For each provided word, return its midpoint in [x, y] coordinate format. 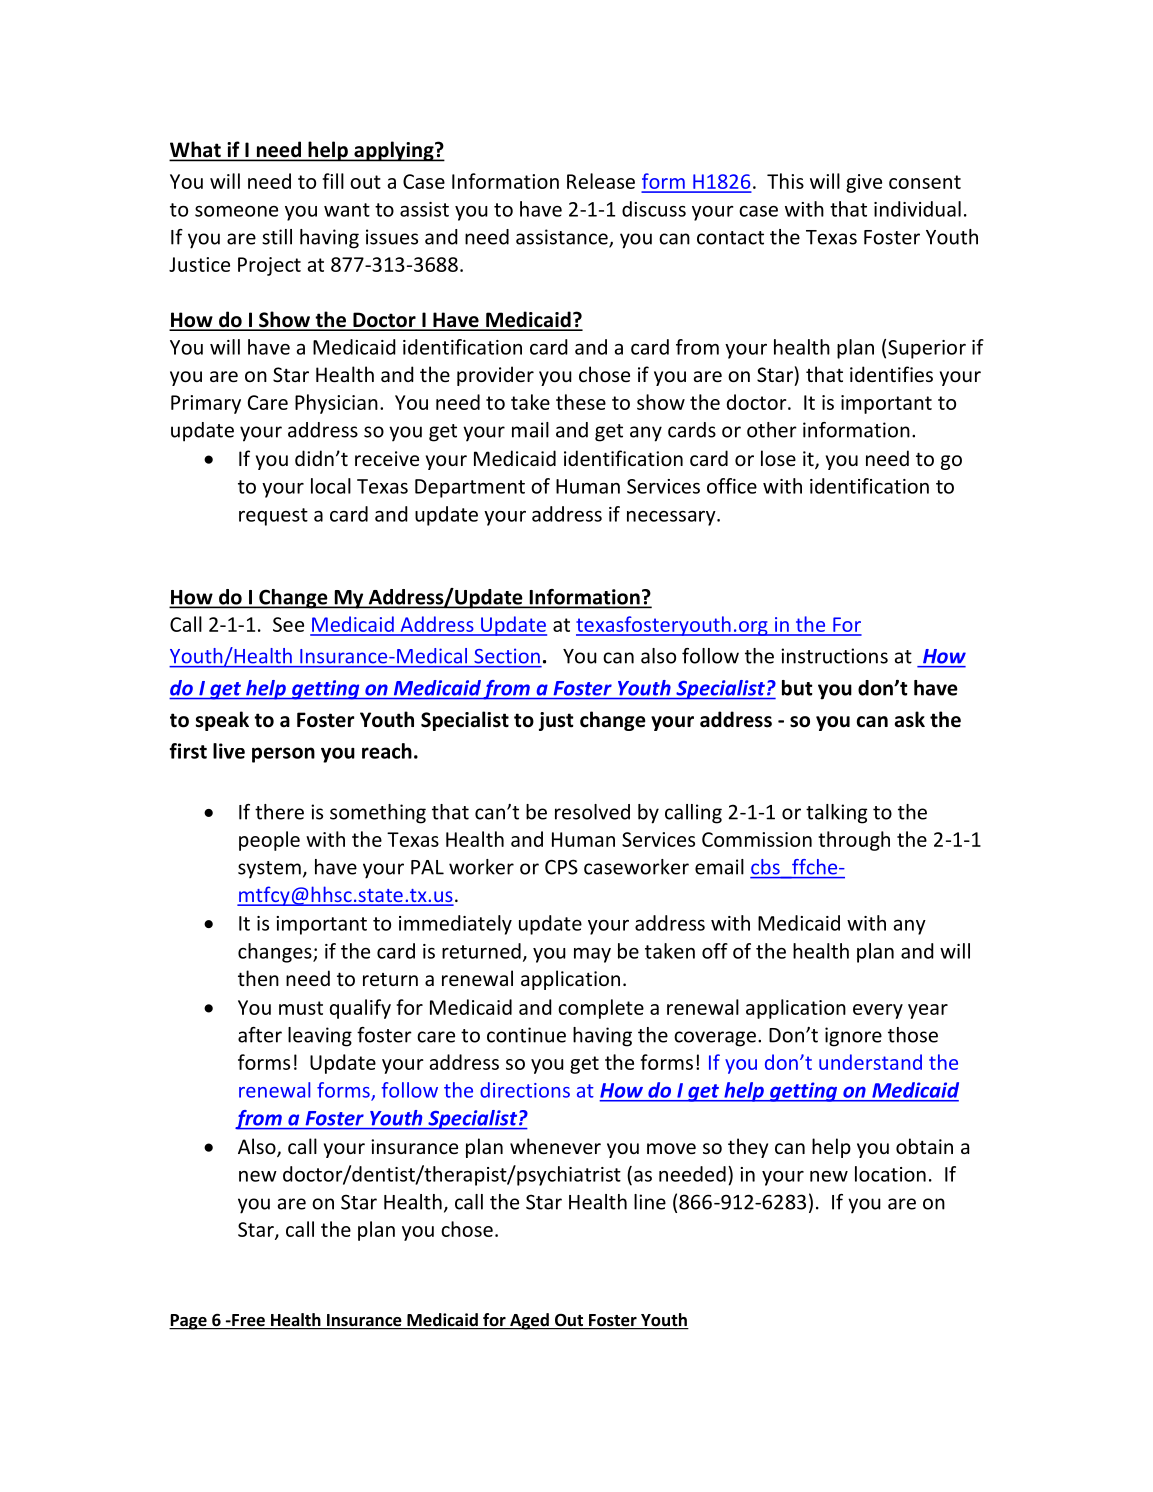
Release [601, 181]
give [864, 183]
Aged [529, 1321]
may [592, 955]
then [258, 978]
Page [189, 1322]
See [288, 624]
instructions [834, 656]
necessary [672, 518]
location [890, 1174]
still [277, 237]
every [878, 1011]
